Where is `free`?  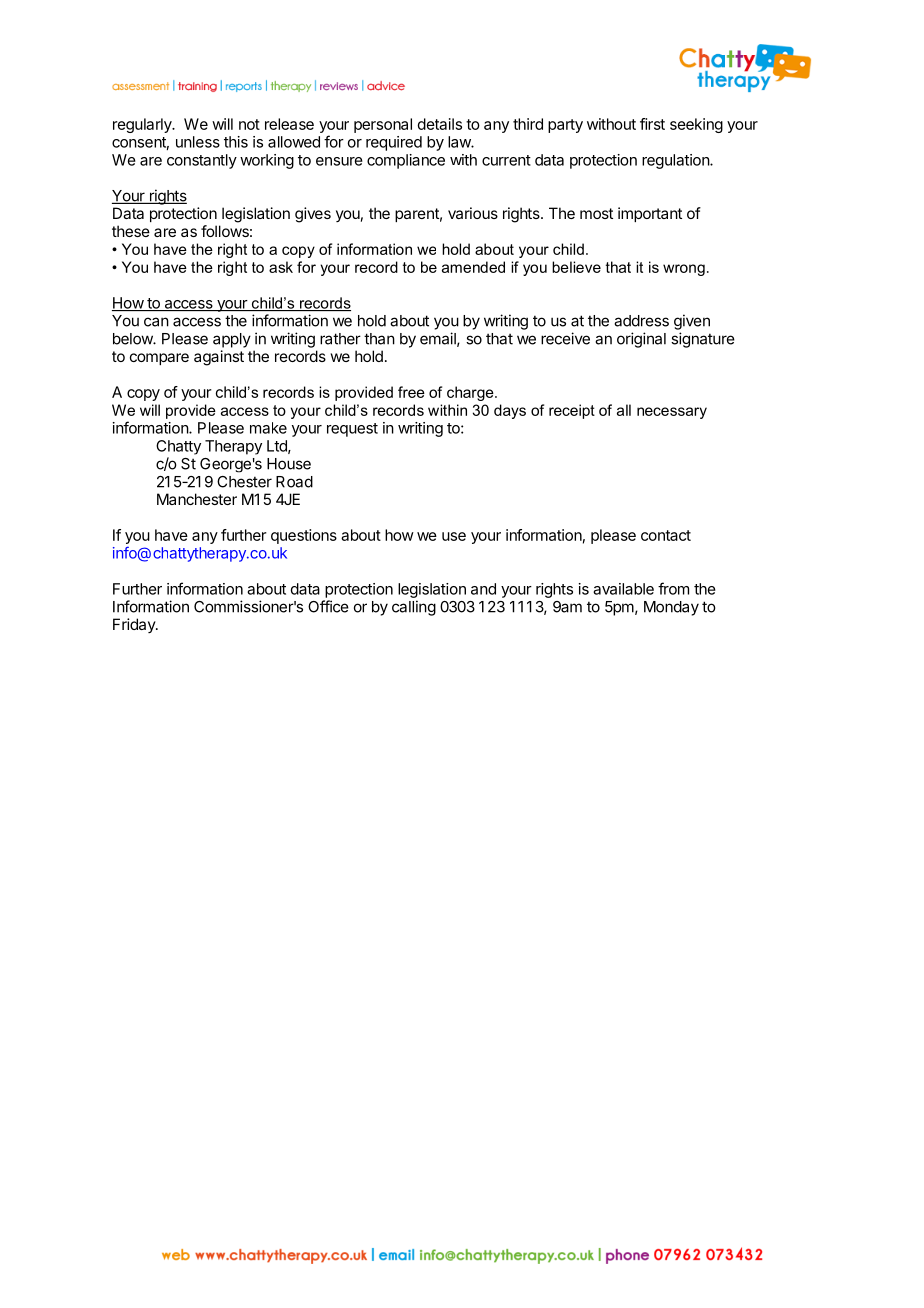 free is located at coordinates (411, 392).
